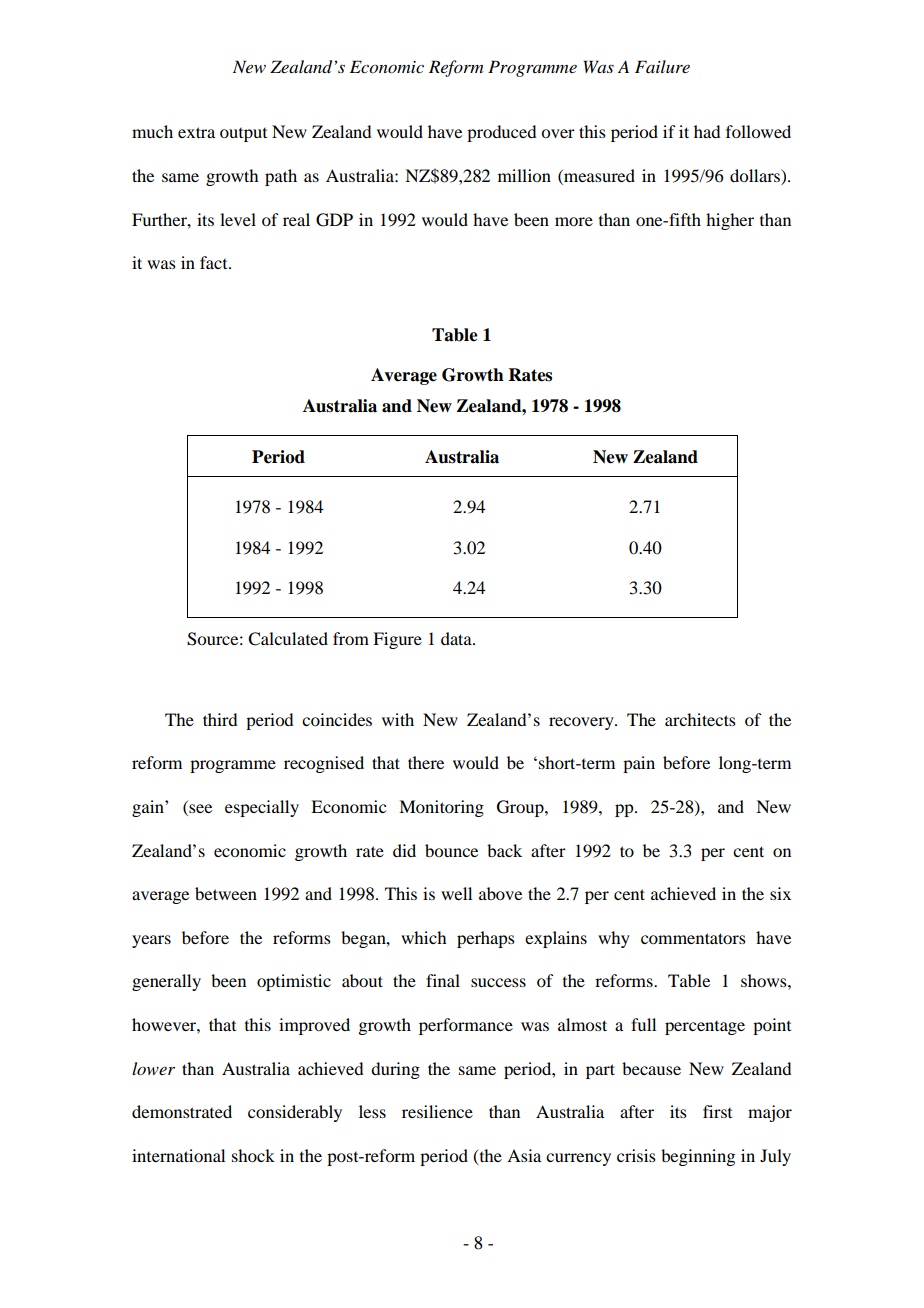  I want to click on had, so click(707, 131).
